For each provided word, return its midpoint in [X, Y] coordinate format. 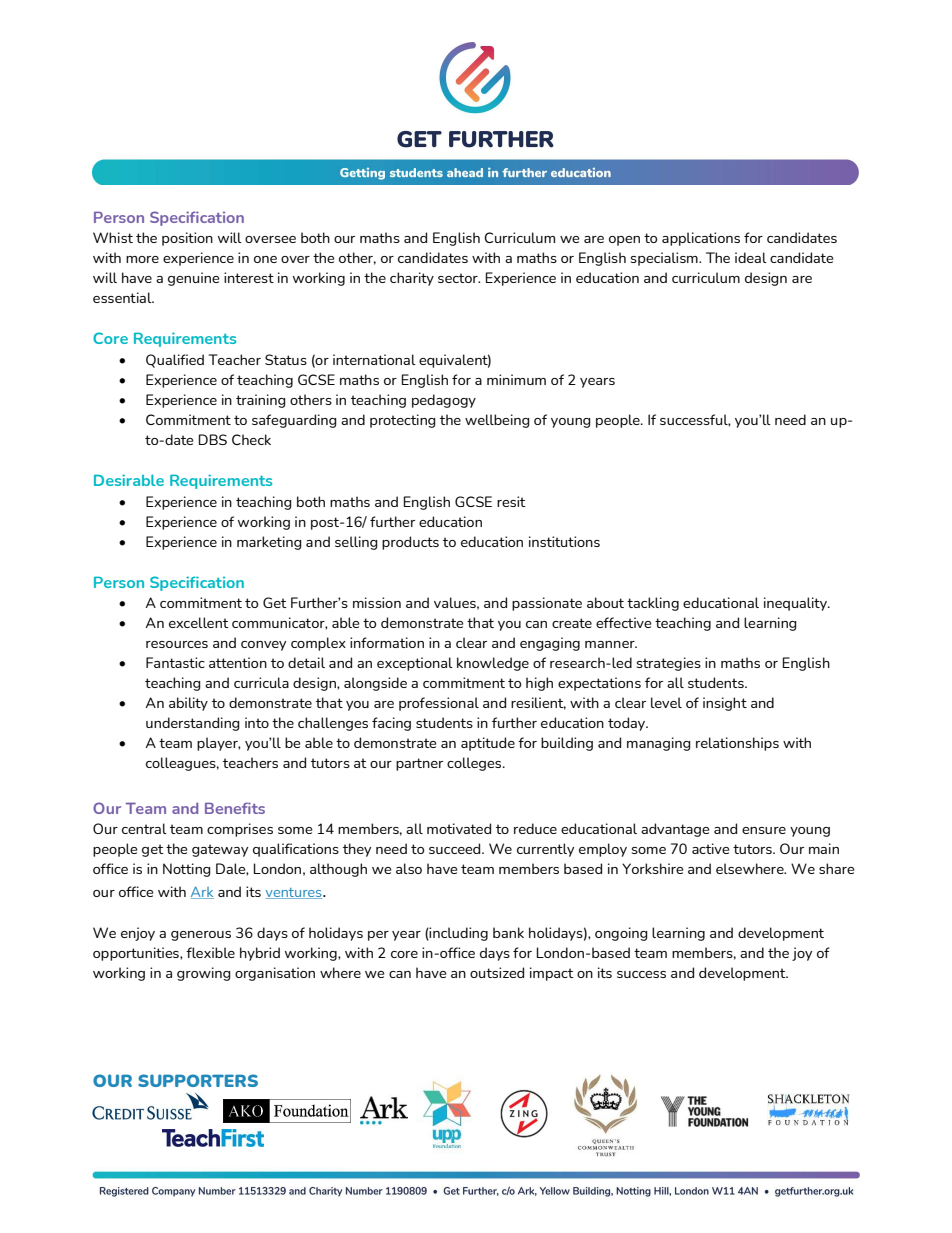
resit [511, 501]
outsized [497, 972]
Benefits [235, 808]
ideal [751, 257]
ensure [764, 830]
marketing [269, 543]
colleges [475, 764]
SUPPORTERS [198, 1080]
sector [459, 278]
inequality [796, 604]
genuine [194, 279]
